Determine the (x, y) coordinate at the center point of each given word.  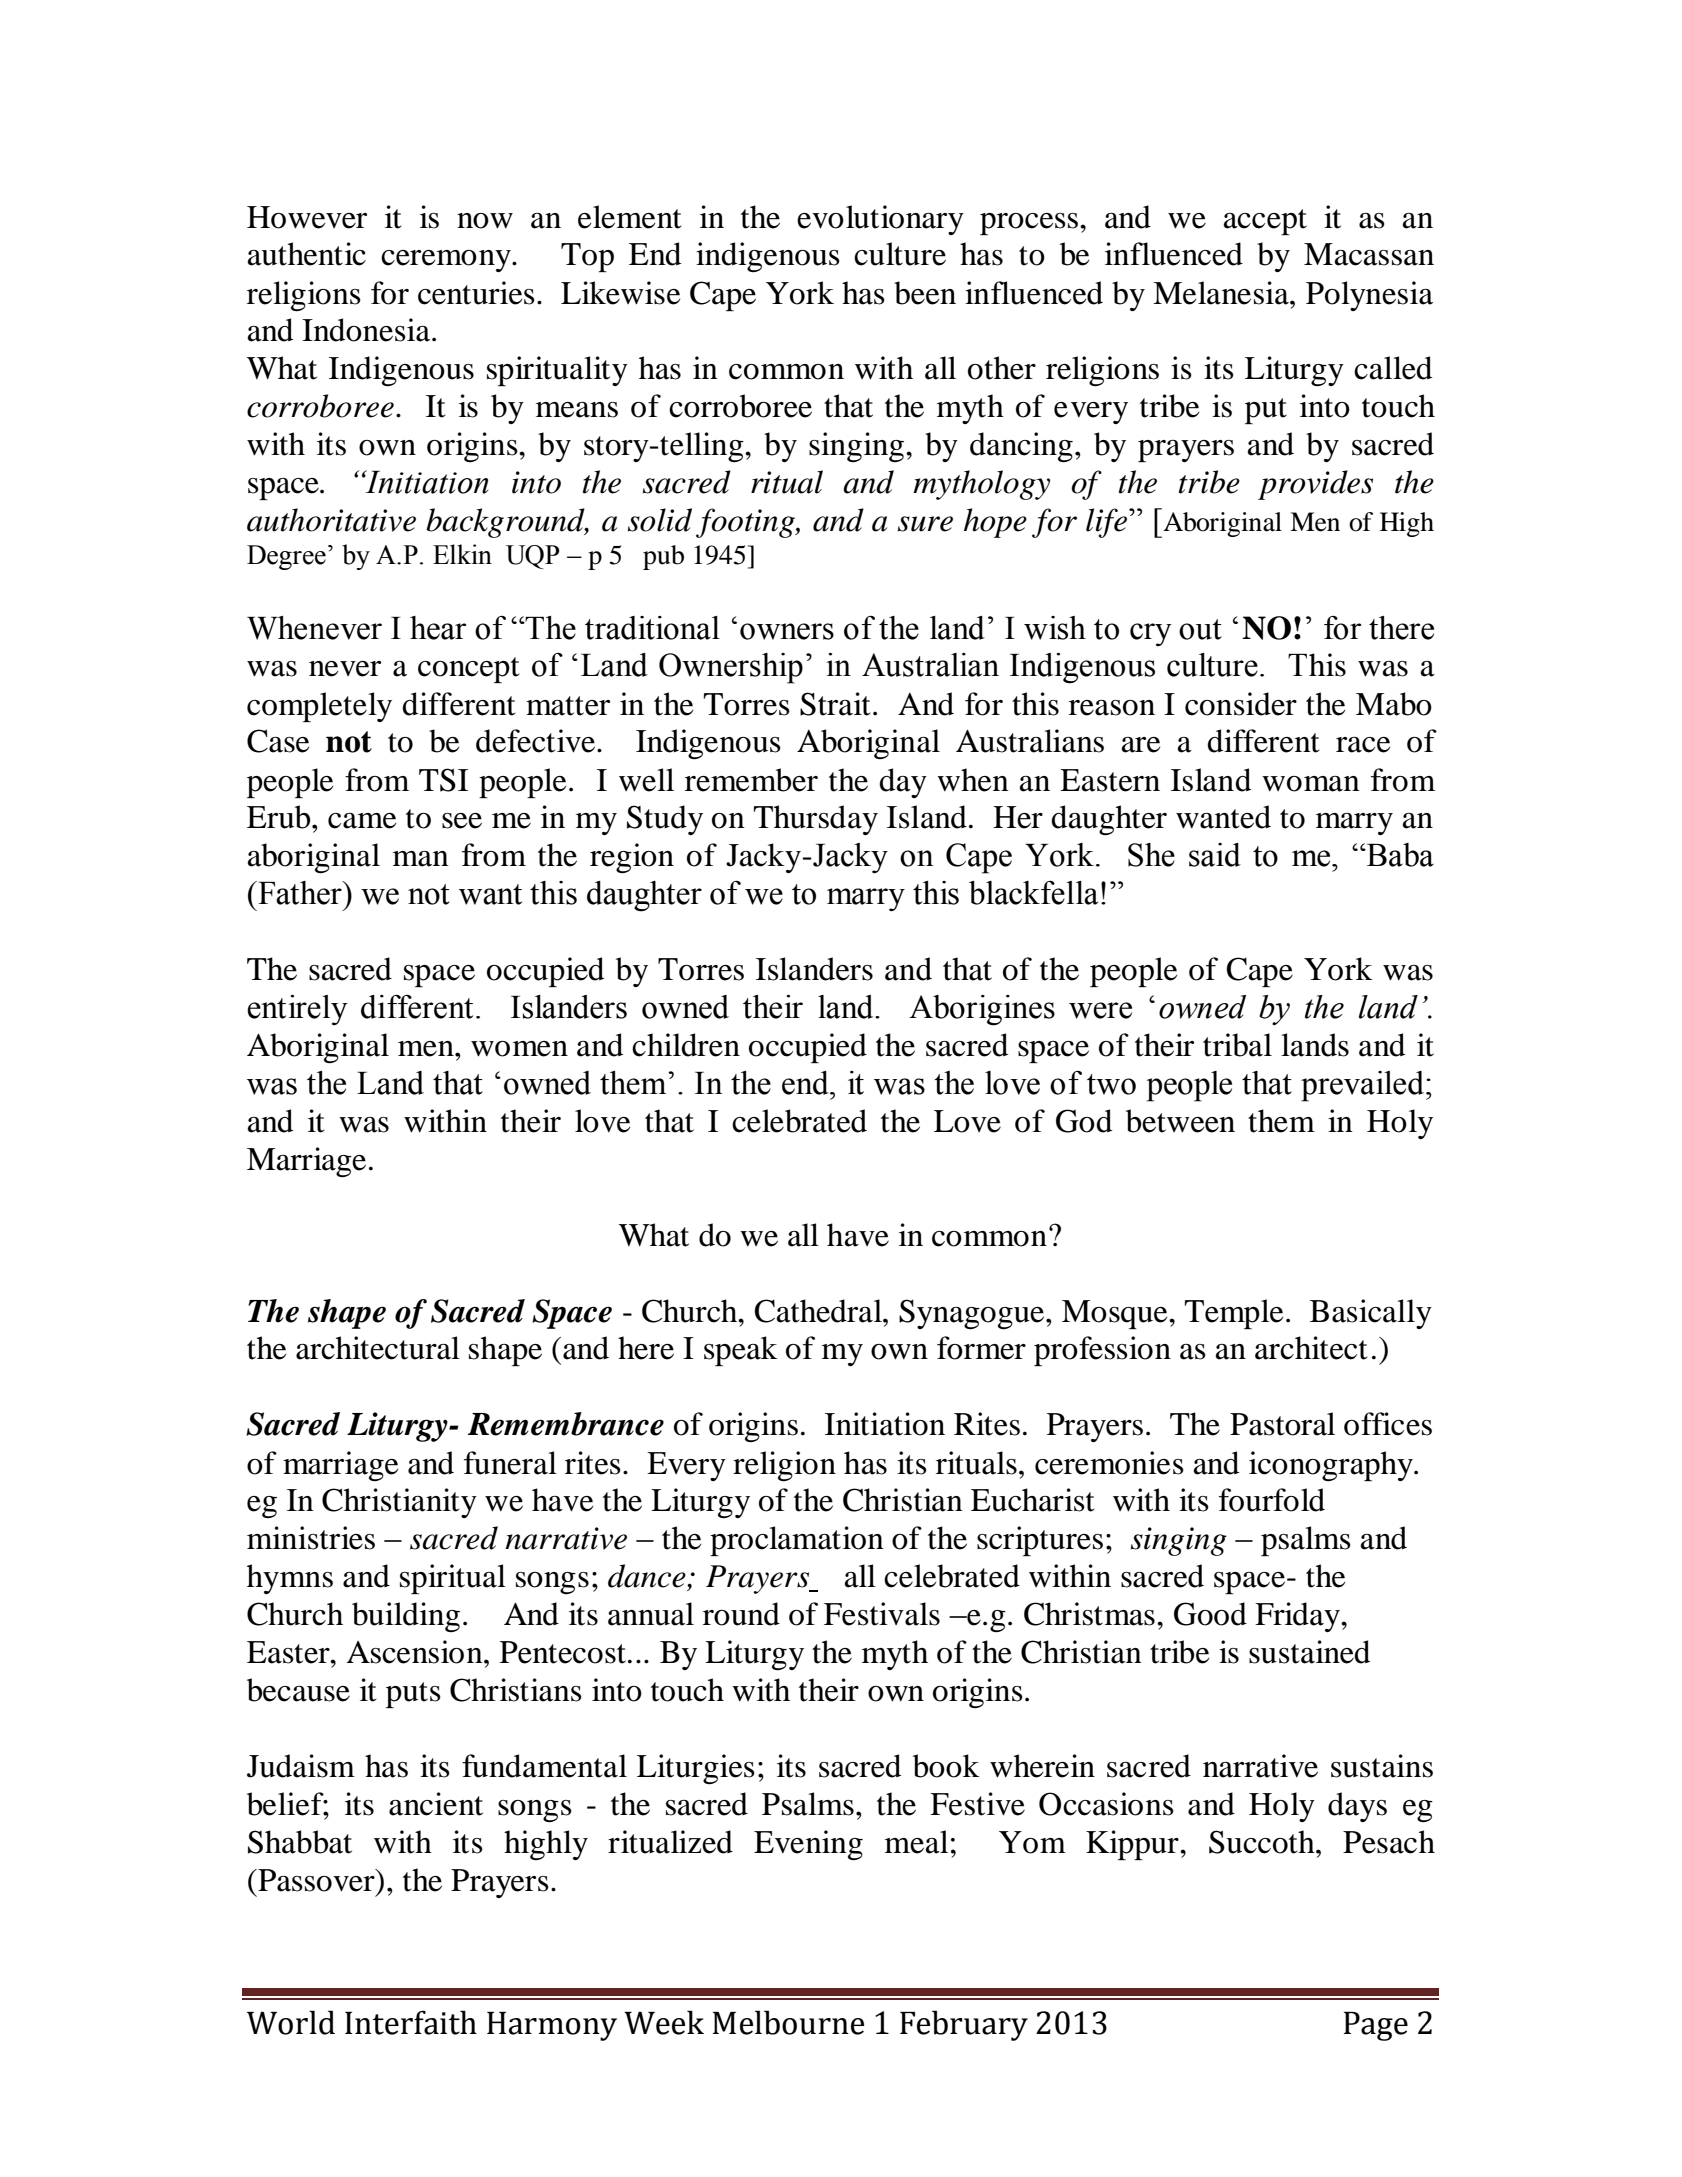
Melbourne (788, 2022)
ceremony (447, 261)
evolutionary (880, 220)
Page (1376, 2026)
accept (1265, 222)
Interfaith (411, 2022)
